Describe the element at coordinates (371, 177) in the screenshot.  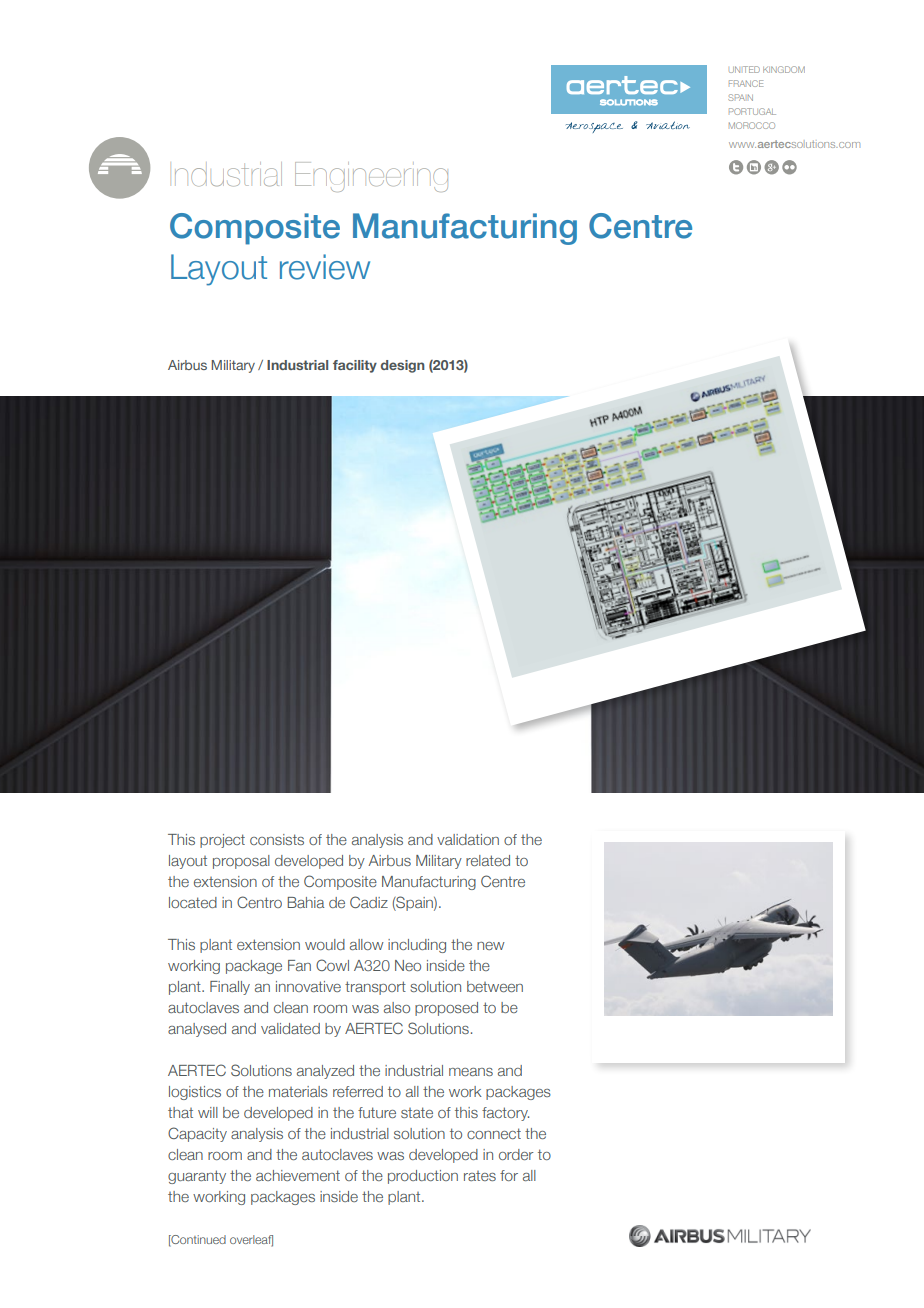
I see `Engineering` at that location.
